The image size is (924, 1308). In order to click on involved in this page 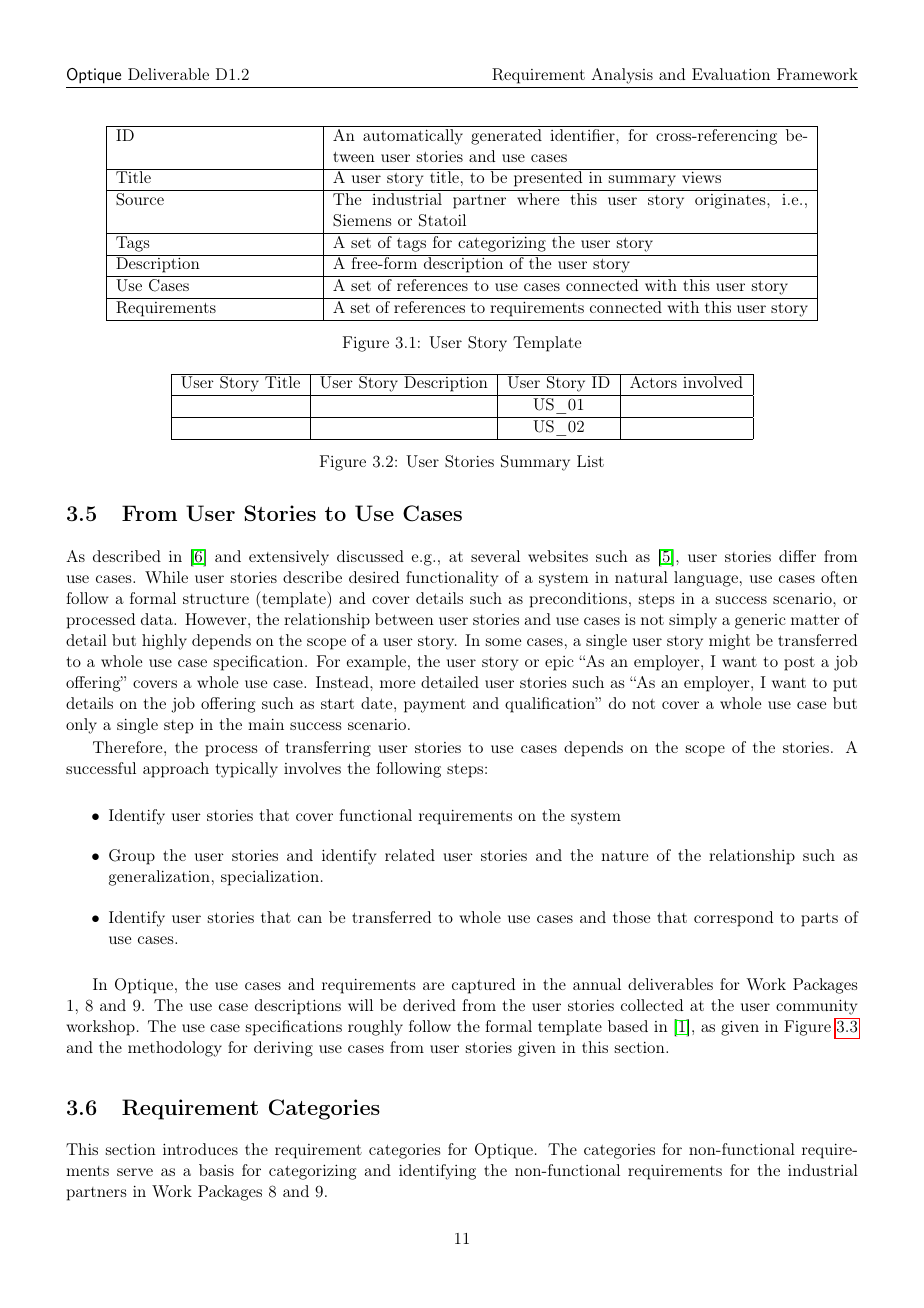, I will do `click(713, 382)`.
